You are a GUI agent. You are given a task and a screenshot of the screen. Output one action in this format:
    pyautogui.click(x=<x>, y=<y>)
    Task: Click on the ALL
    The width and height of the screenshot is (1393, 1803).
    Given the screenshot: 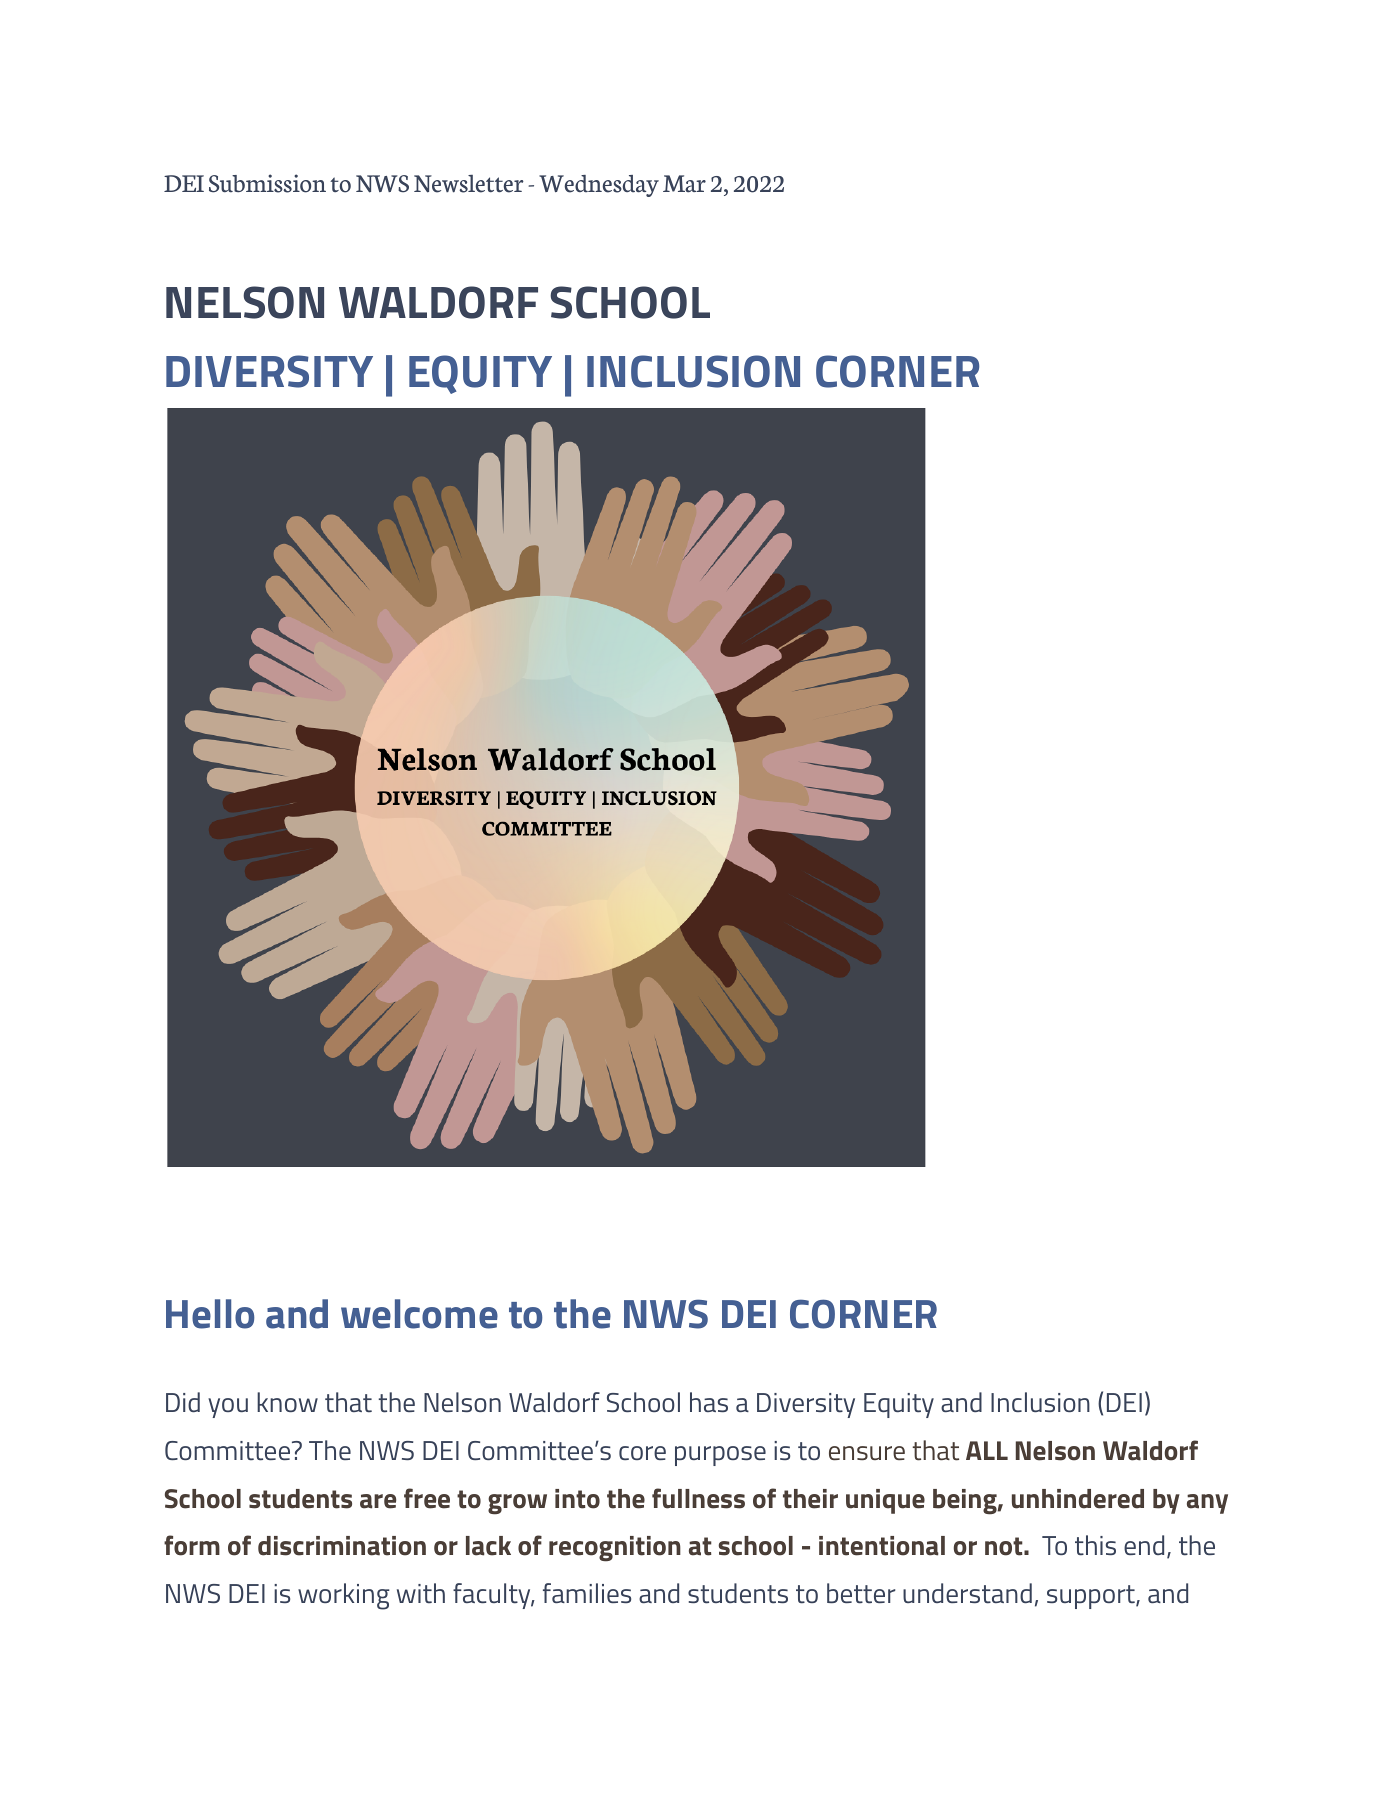 What is the action you would take?
    pyautogui.click(x=987, y=1450)
